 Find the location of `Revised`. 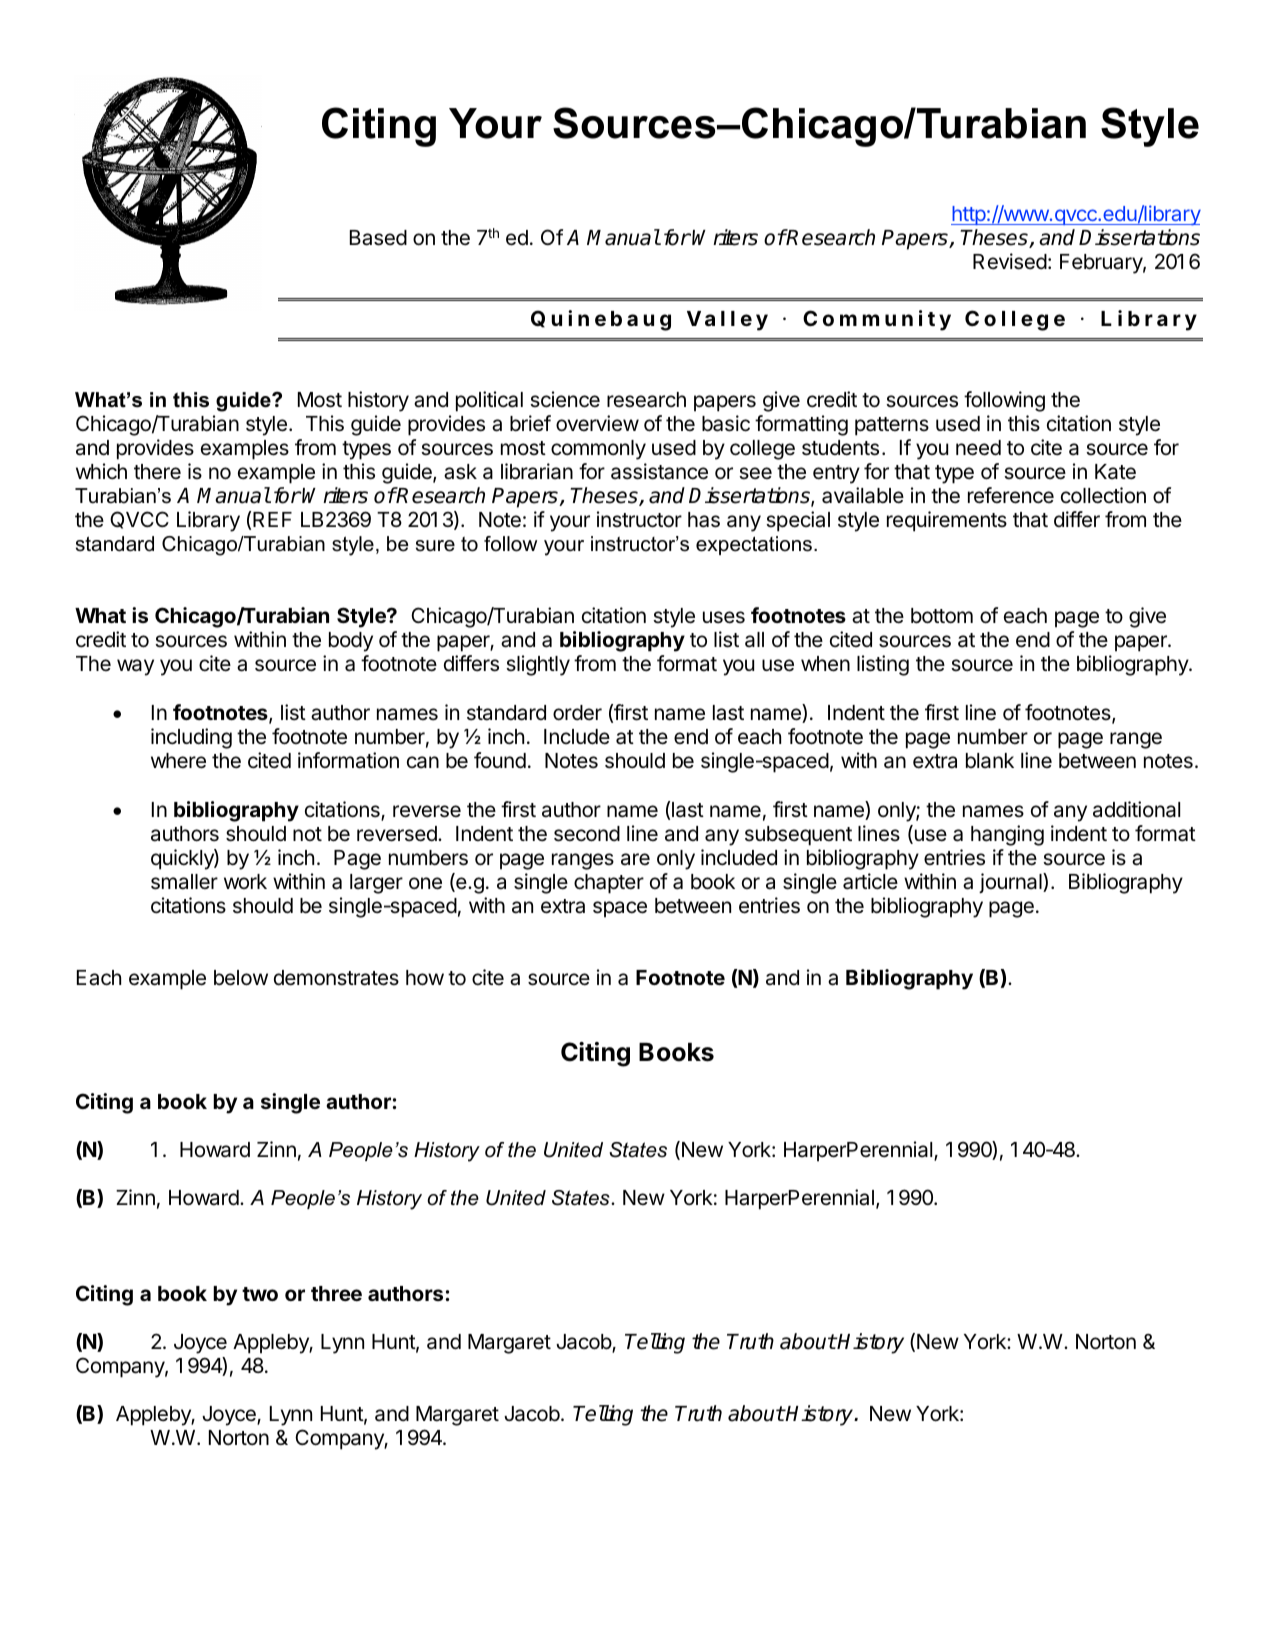

Revised is located at coordinates (1010, 261).
